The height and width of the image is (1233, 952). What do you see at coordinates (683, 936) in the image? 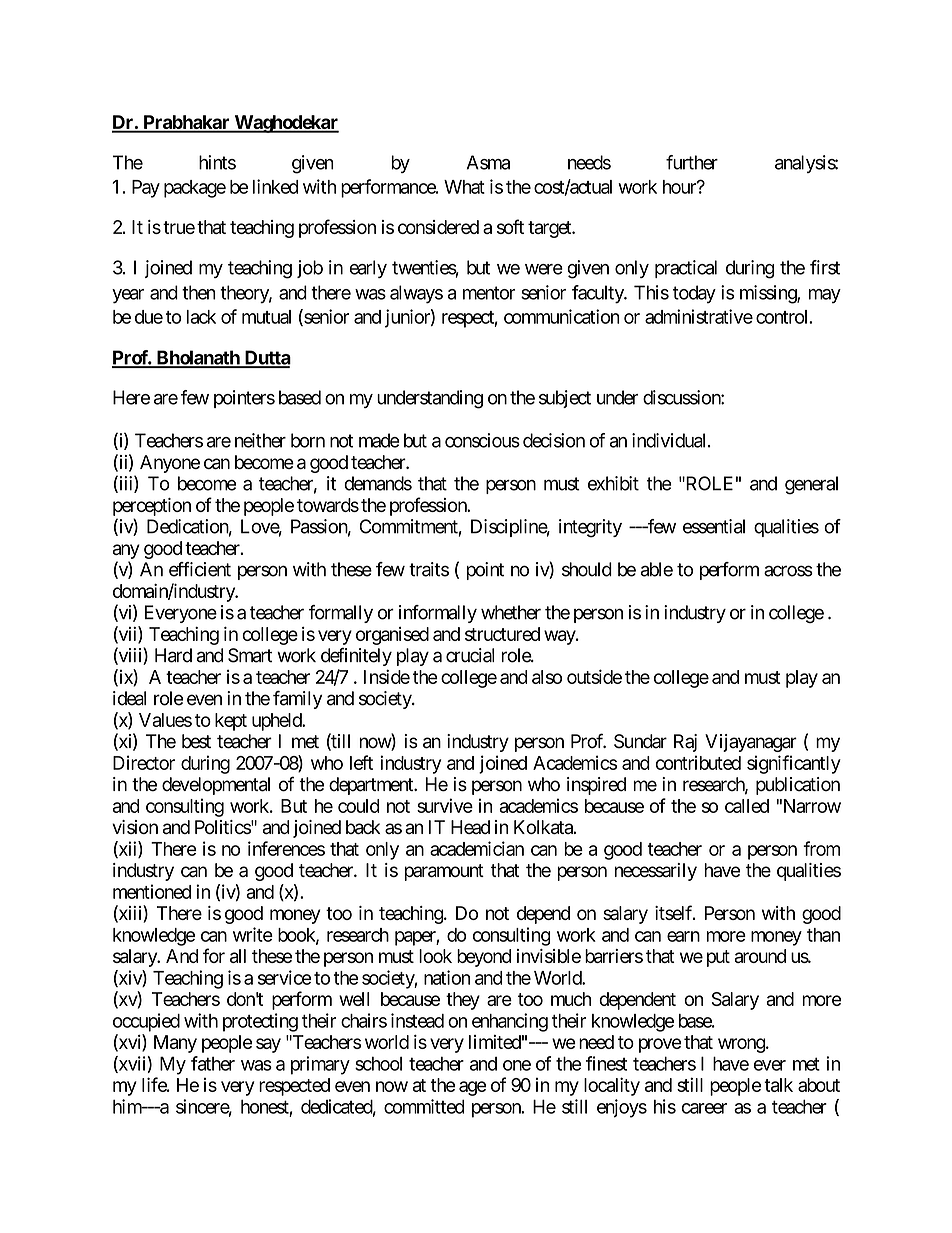
I see `earn` at bounding box center [683, 936].
